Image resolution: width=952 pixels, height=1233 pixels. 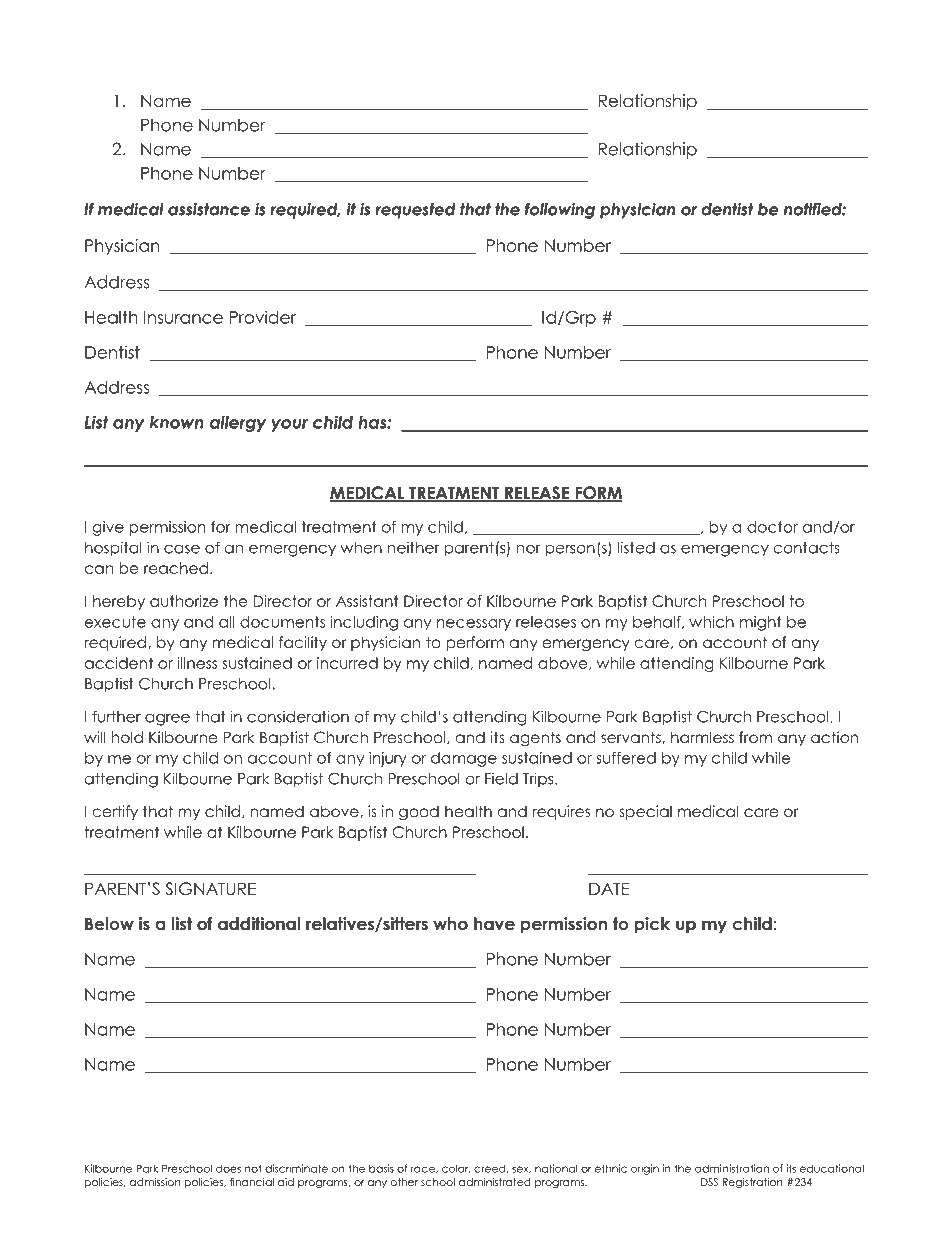 I want to click on requested, so click(x=415, y=211).
